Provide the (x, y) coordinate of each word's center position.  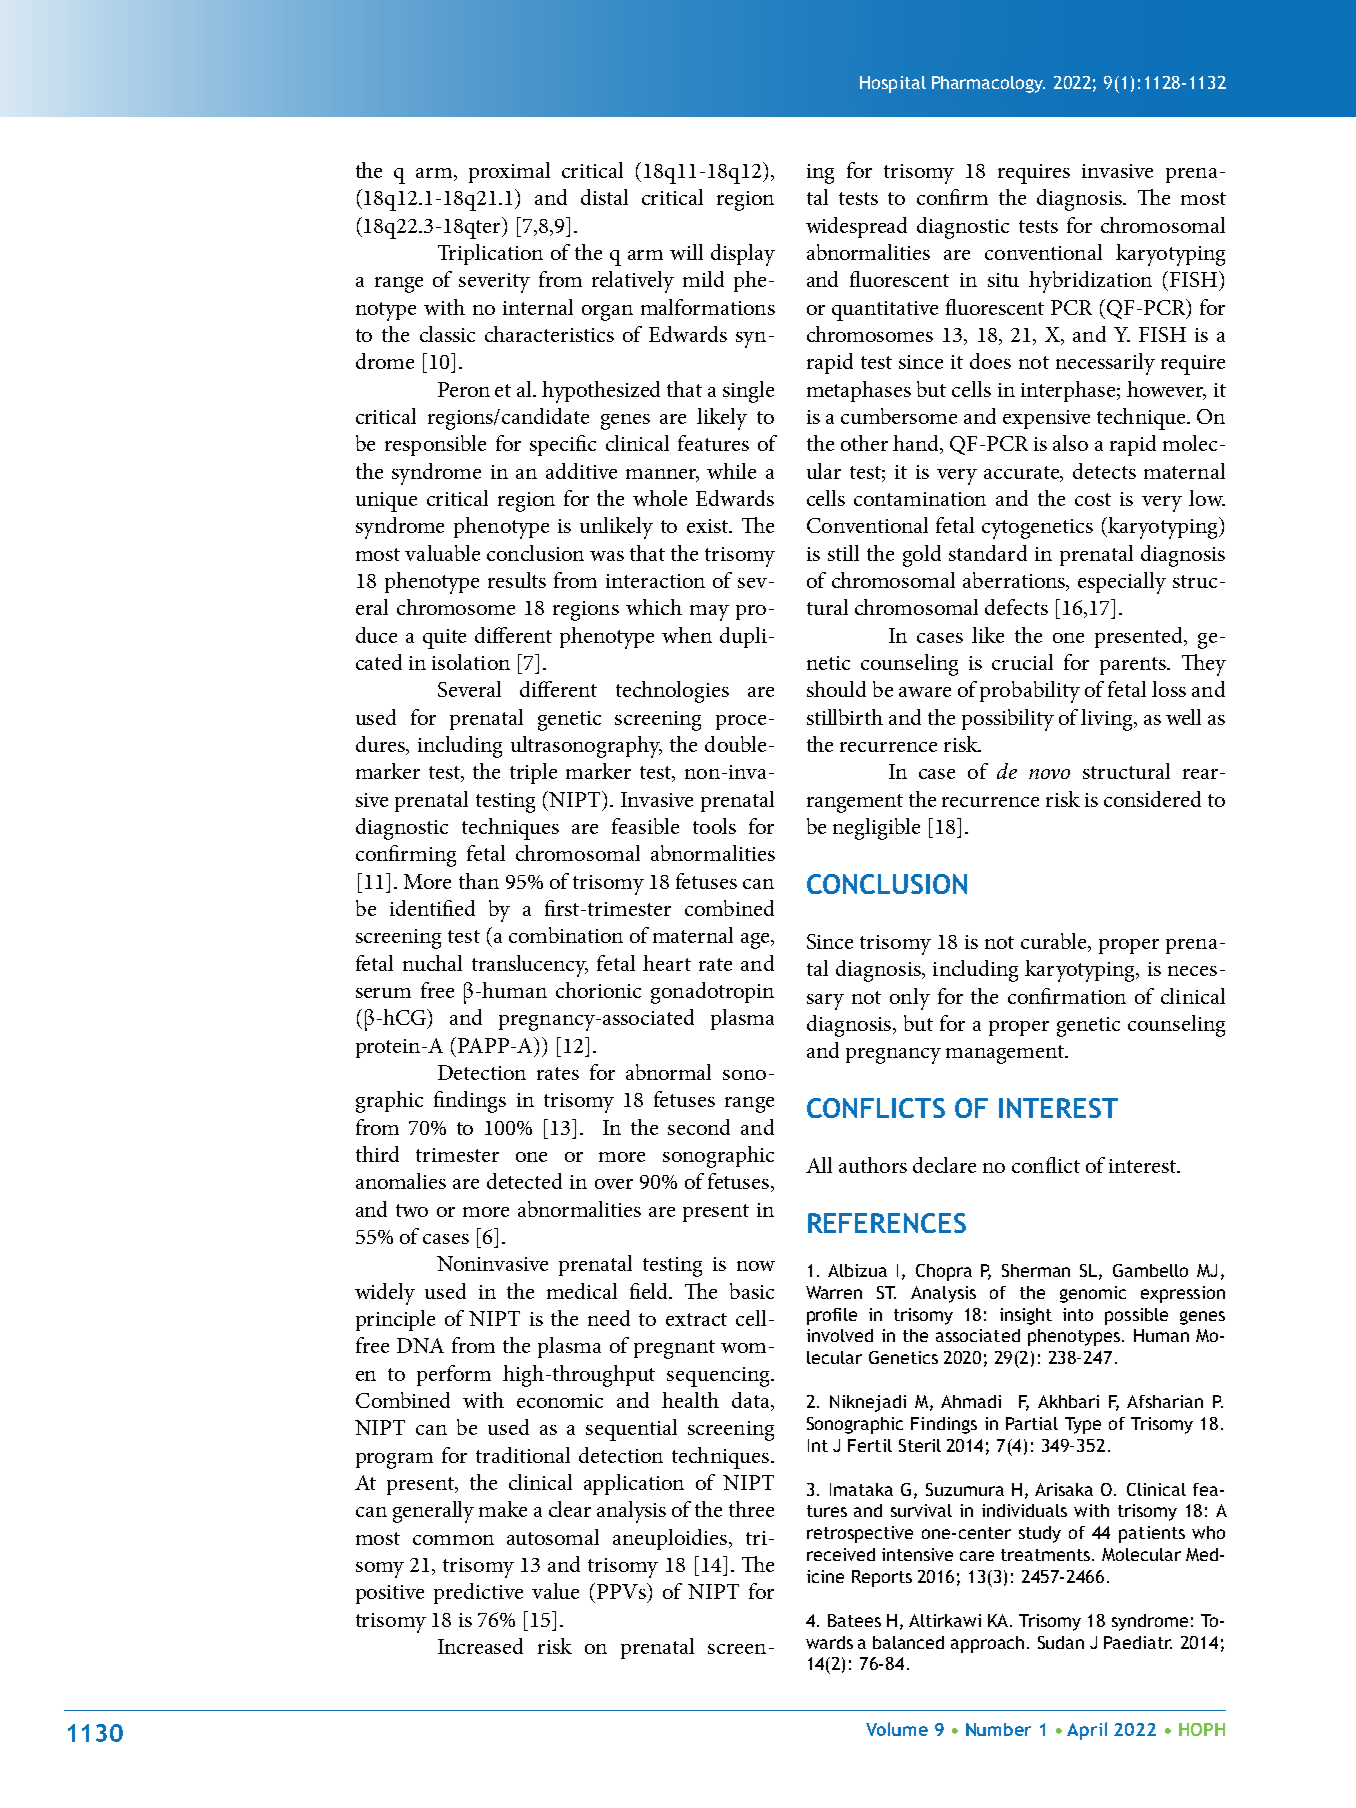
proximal (509, 172)
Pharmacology (988, 84)
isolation (471, 662)
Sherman (1036, 1270)
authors (873, 1165)
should (836, 689)
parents (1134, 666)
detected (524, 1181)
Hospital (893, 84)
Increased (480, 1646)
